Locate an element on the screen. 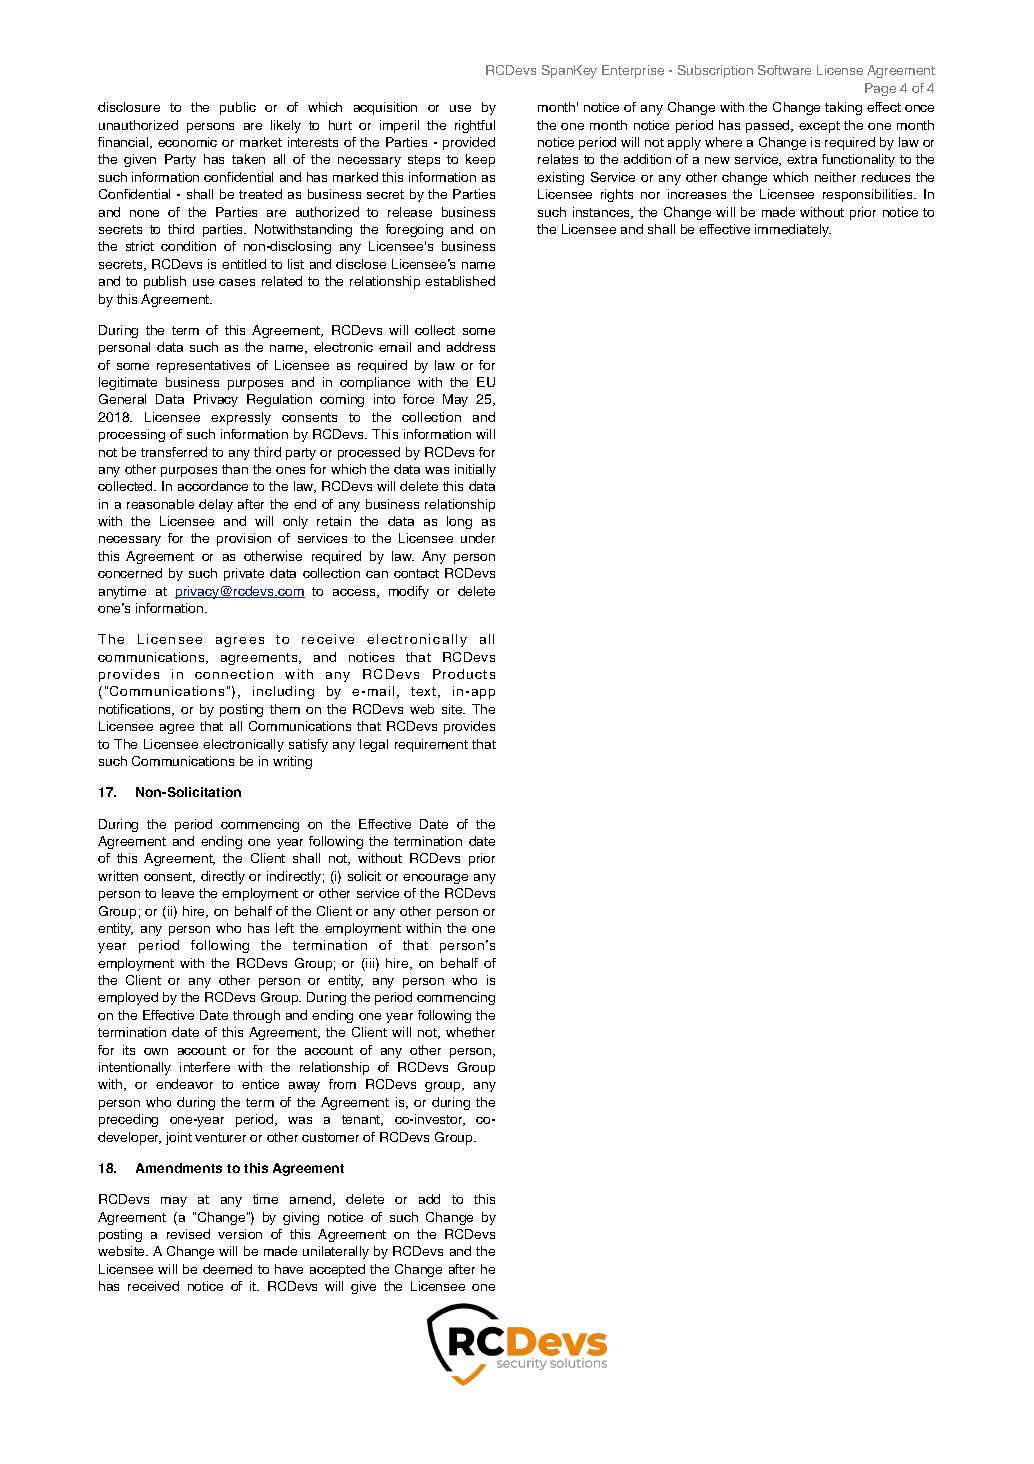 This screenshot has width=1034, height=1464. rightful is located at coordinates (475, 126).
